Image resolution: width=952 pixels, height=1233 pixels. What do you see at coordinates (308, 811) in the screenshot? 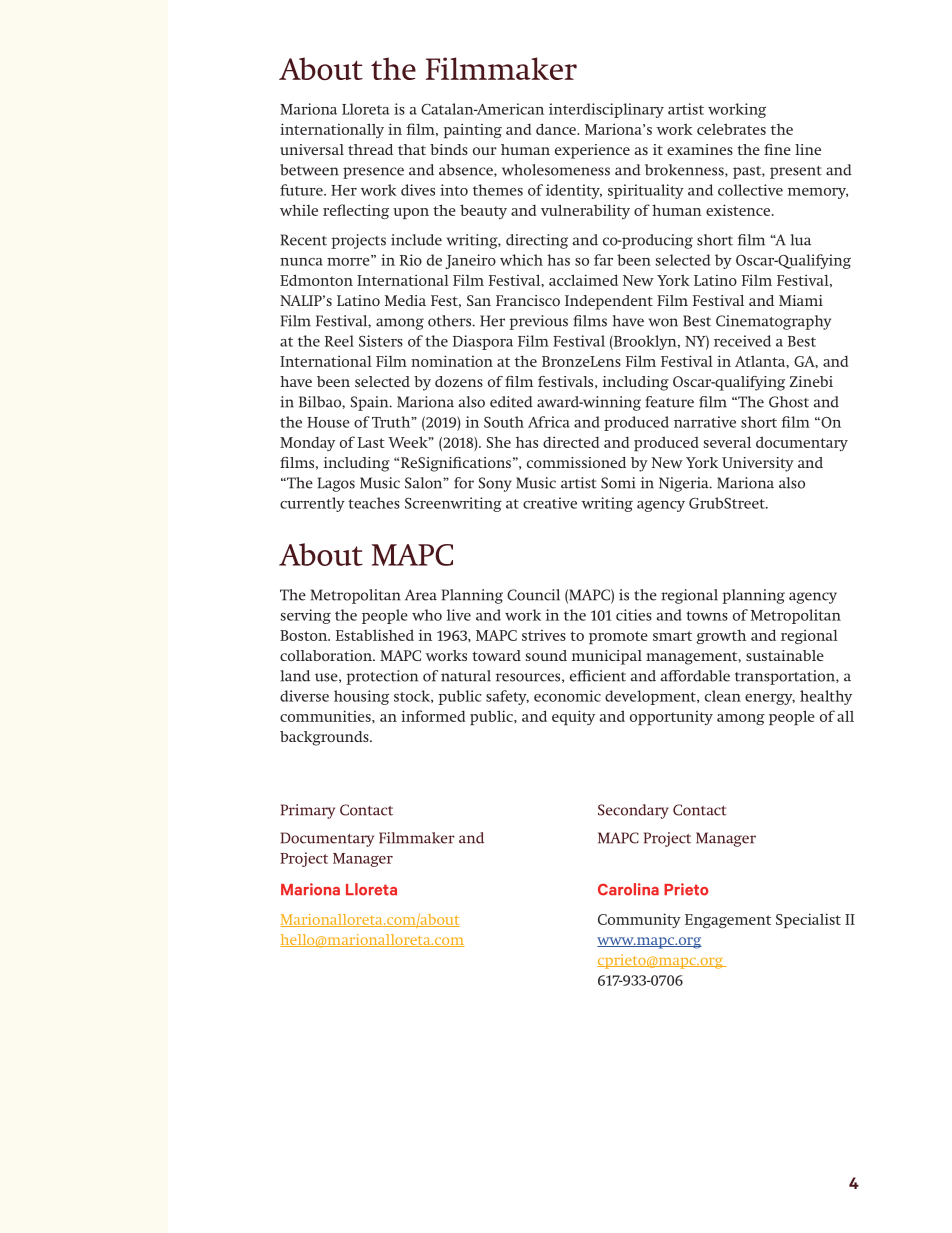
I see `Primary` at bounding box center [308, 811].
